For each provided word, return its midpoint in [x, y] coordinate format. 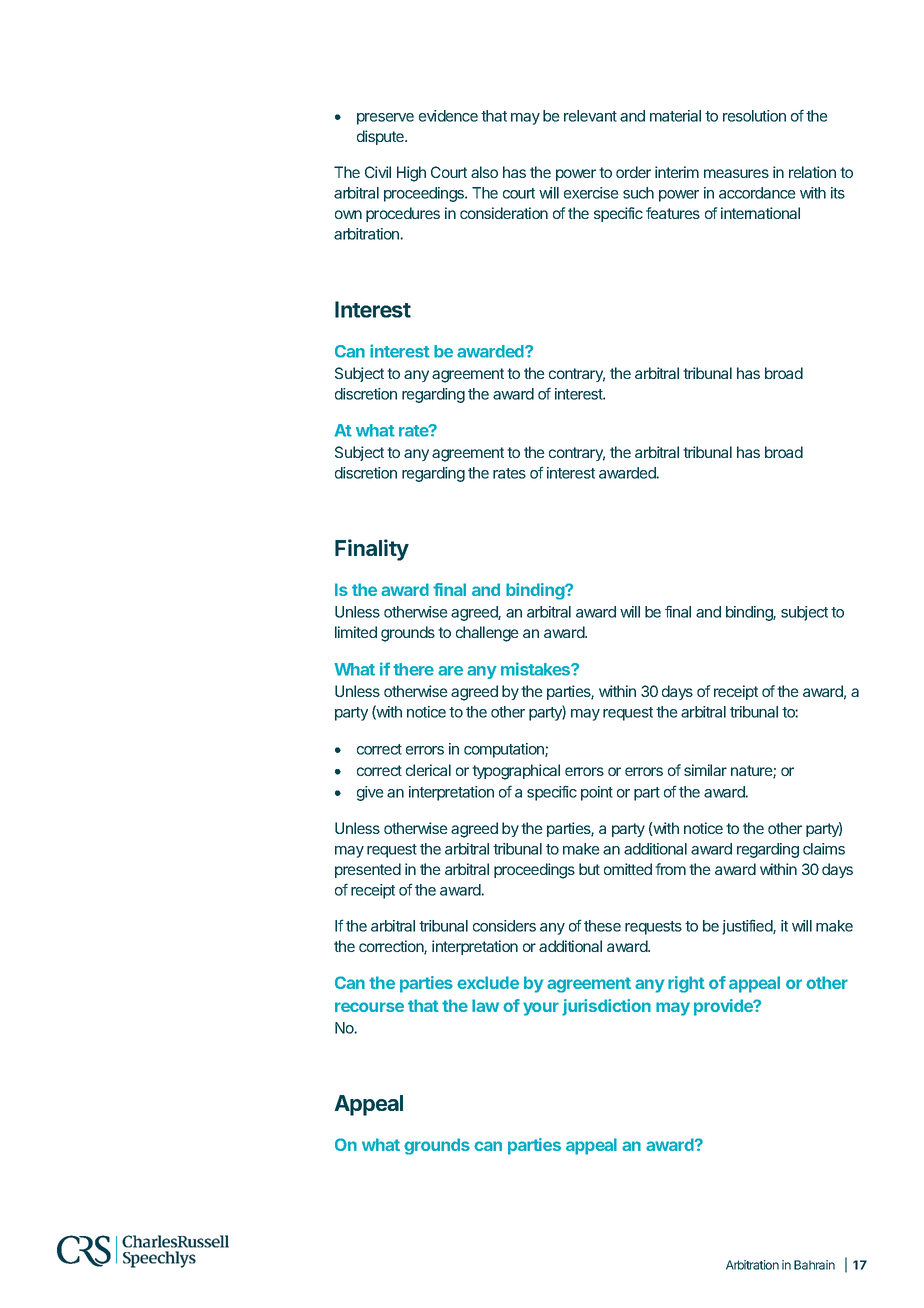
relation [812, 172]
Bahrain [814, 1265]
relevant [590, 116]
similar [705, 770]
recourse [369, 1007]
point [597, 793]
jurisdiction [606, 1007]
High [411, 174]
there [413, 669]
